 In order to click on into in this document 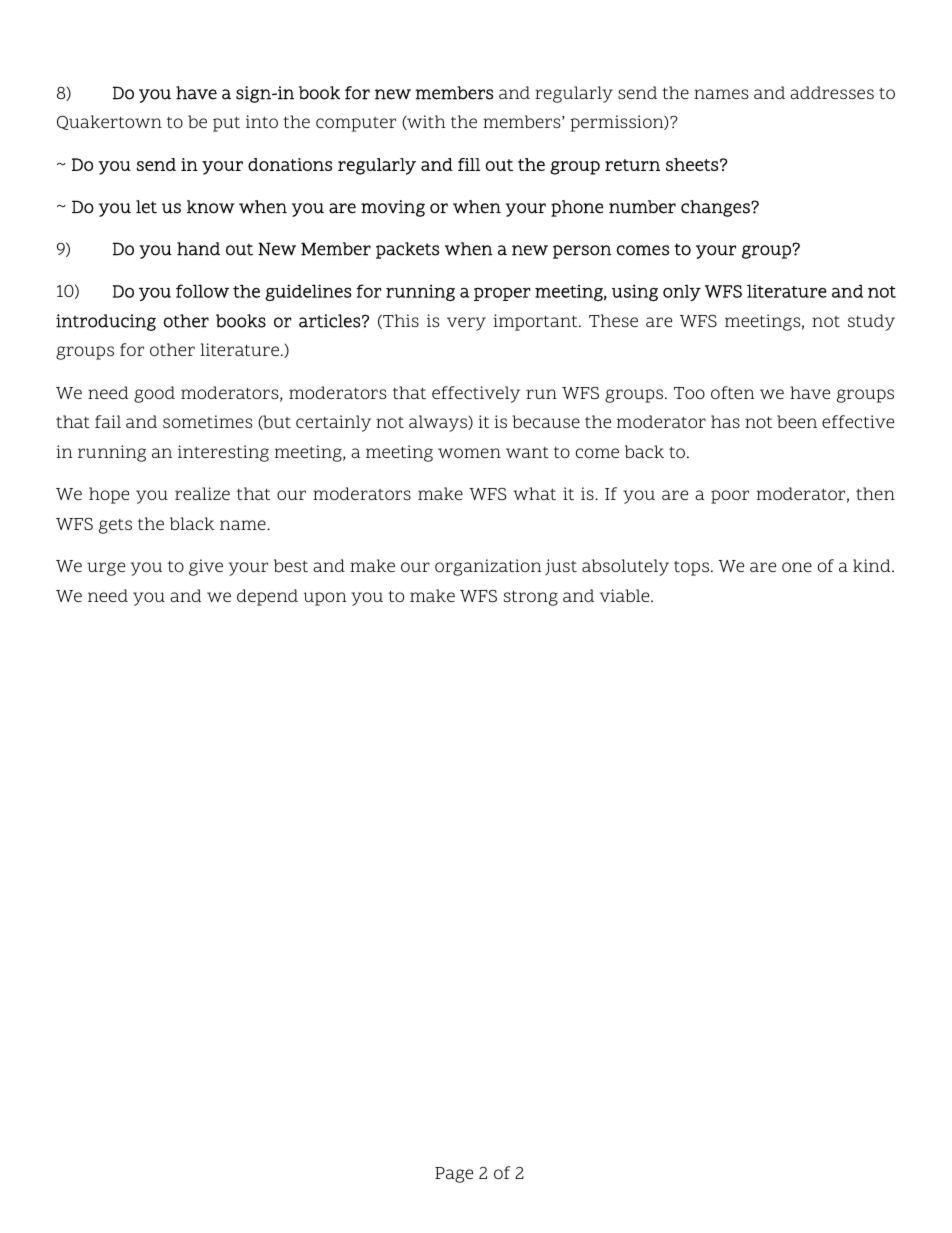, I will do `click(262, 121)`.
